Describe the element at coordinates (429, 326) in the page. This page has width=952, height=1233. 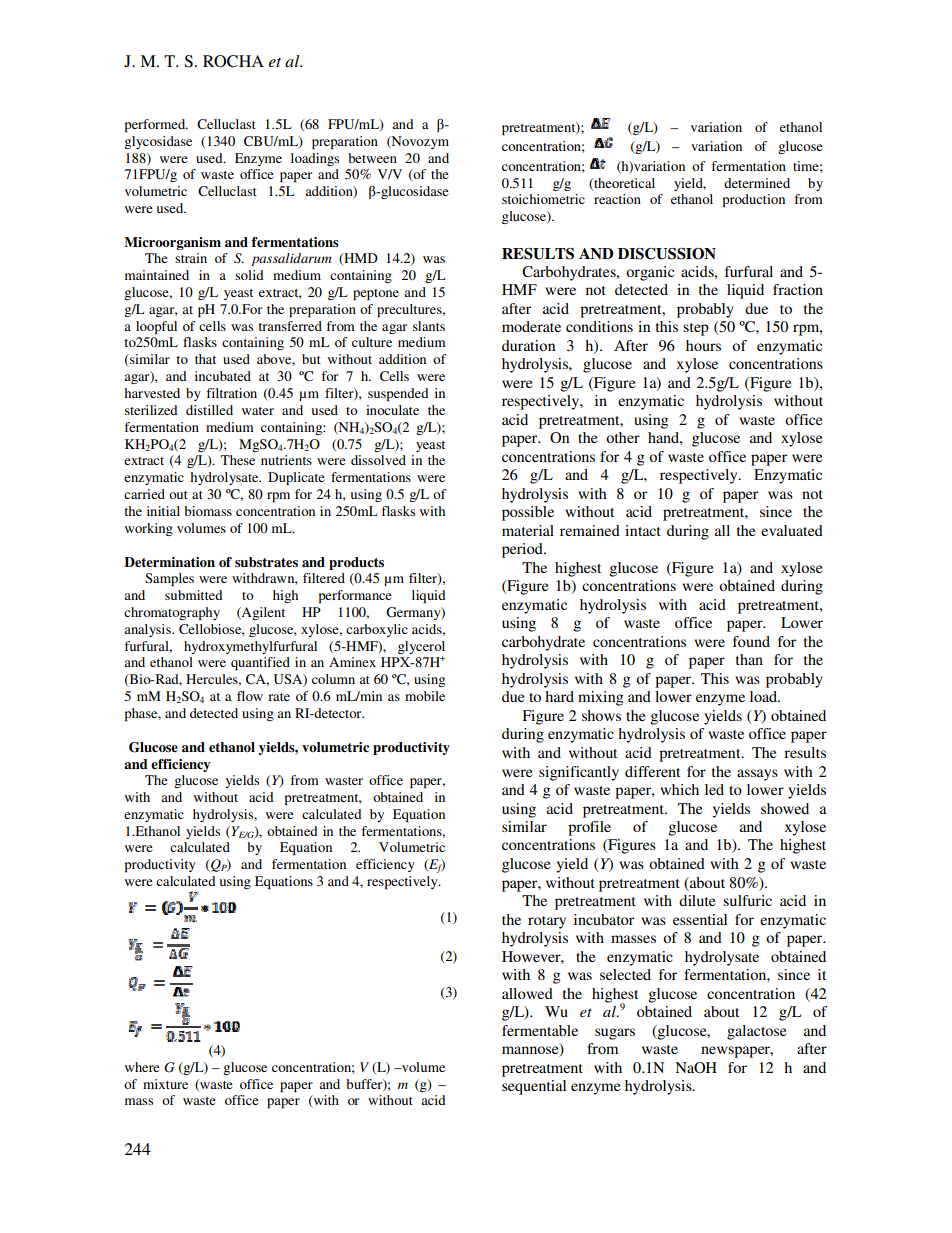
I see `slants` at that location.
